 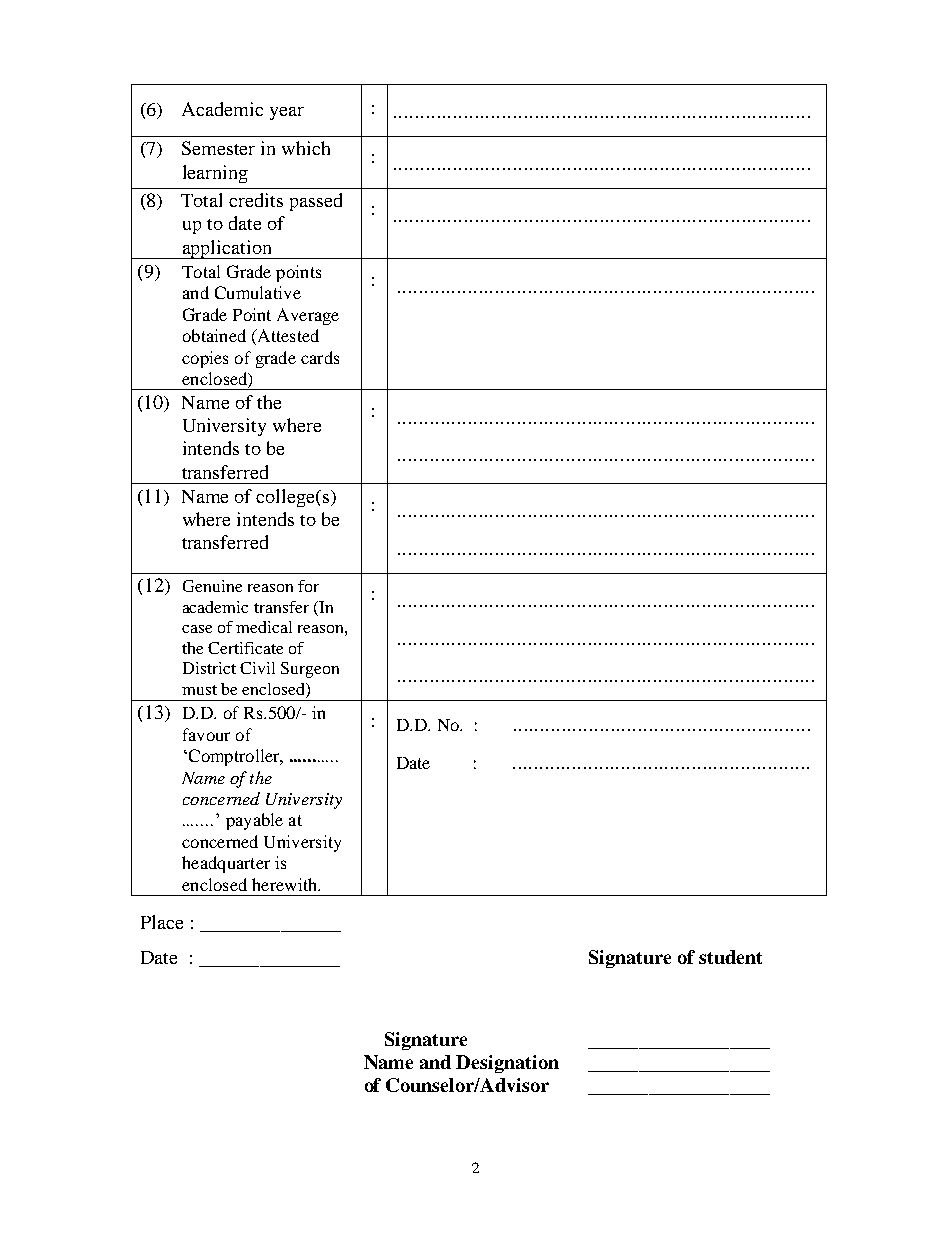 What do you see at coordinates (162, 922) in the screenshot?
I see `Place` at bounding box center [162, 922].
